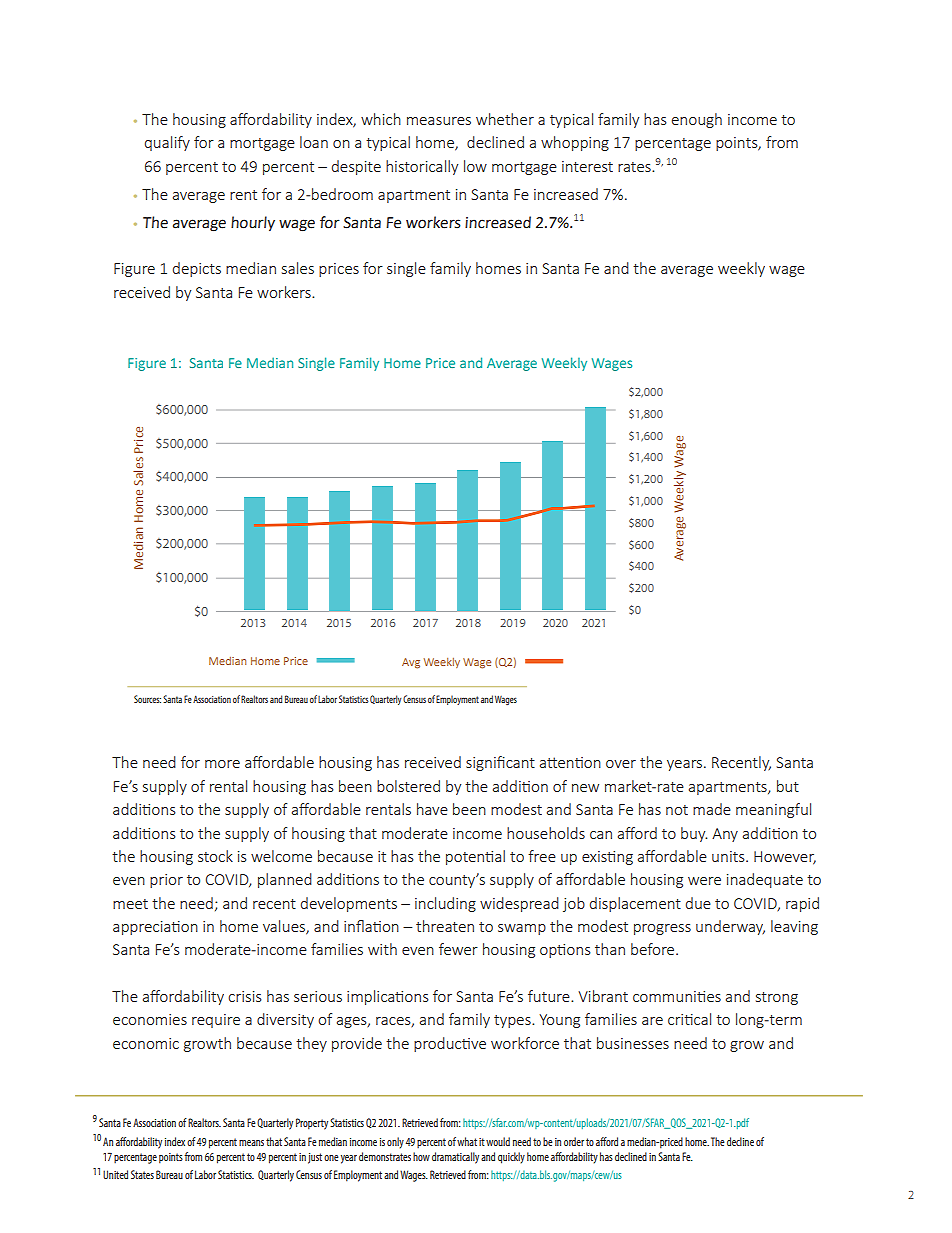  What do you see at coordinates (147, 699) in the document?
I see `Sources` at bounding box center [147, 699].
